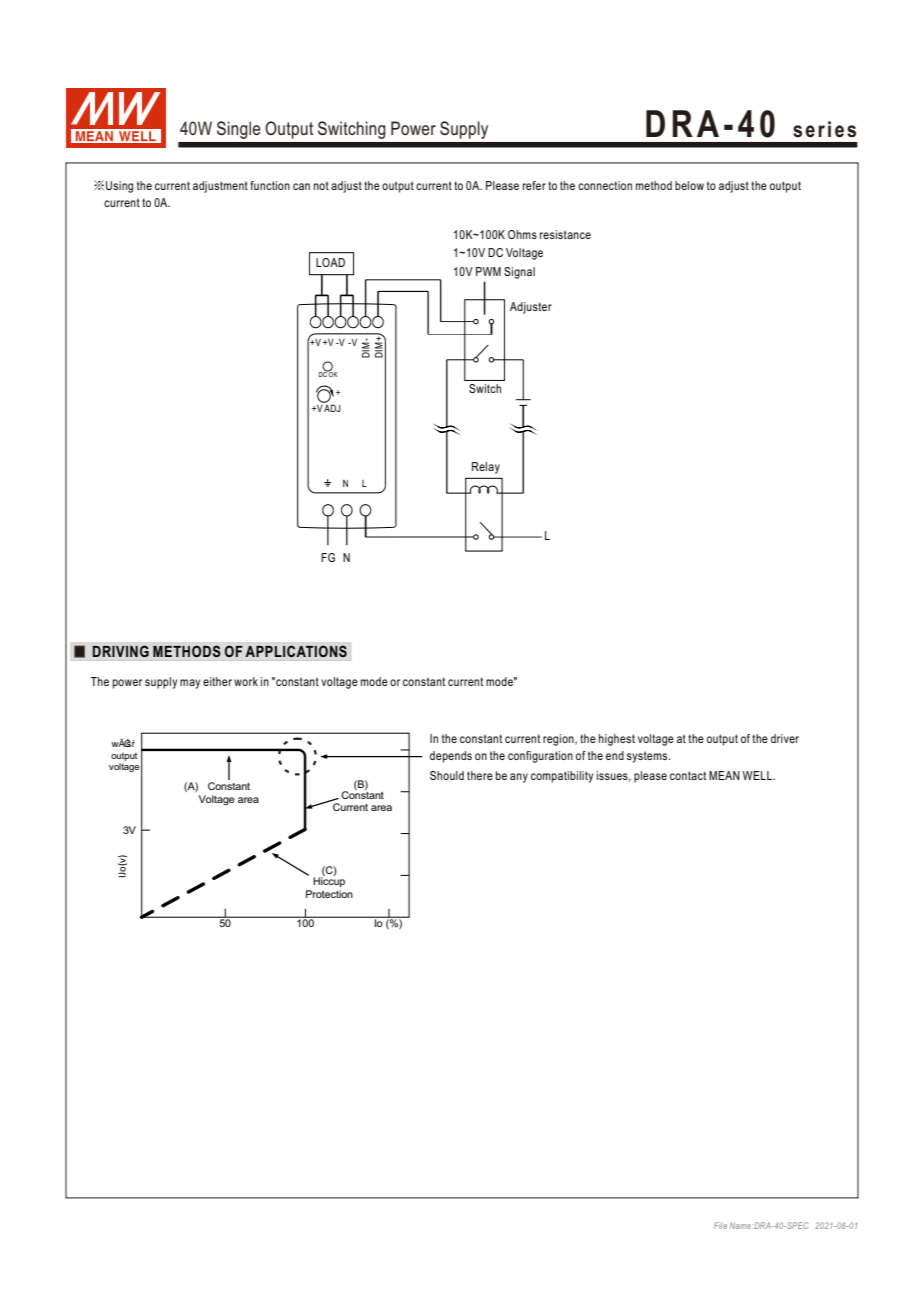 This screenshot has width=924, height=1308. Describe the element at coordinates (534, 185) in the screenshot. I see `refer` at that location.
